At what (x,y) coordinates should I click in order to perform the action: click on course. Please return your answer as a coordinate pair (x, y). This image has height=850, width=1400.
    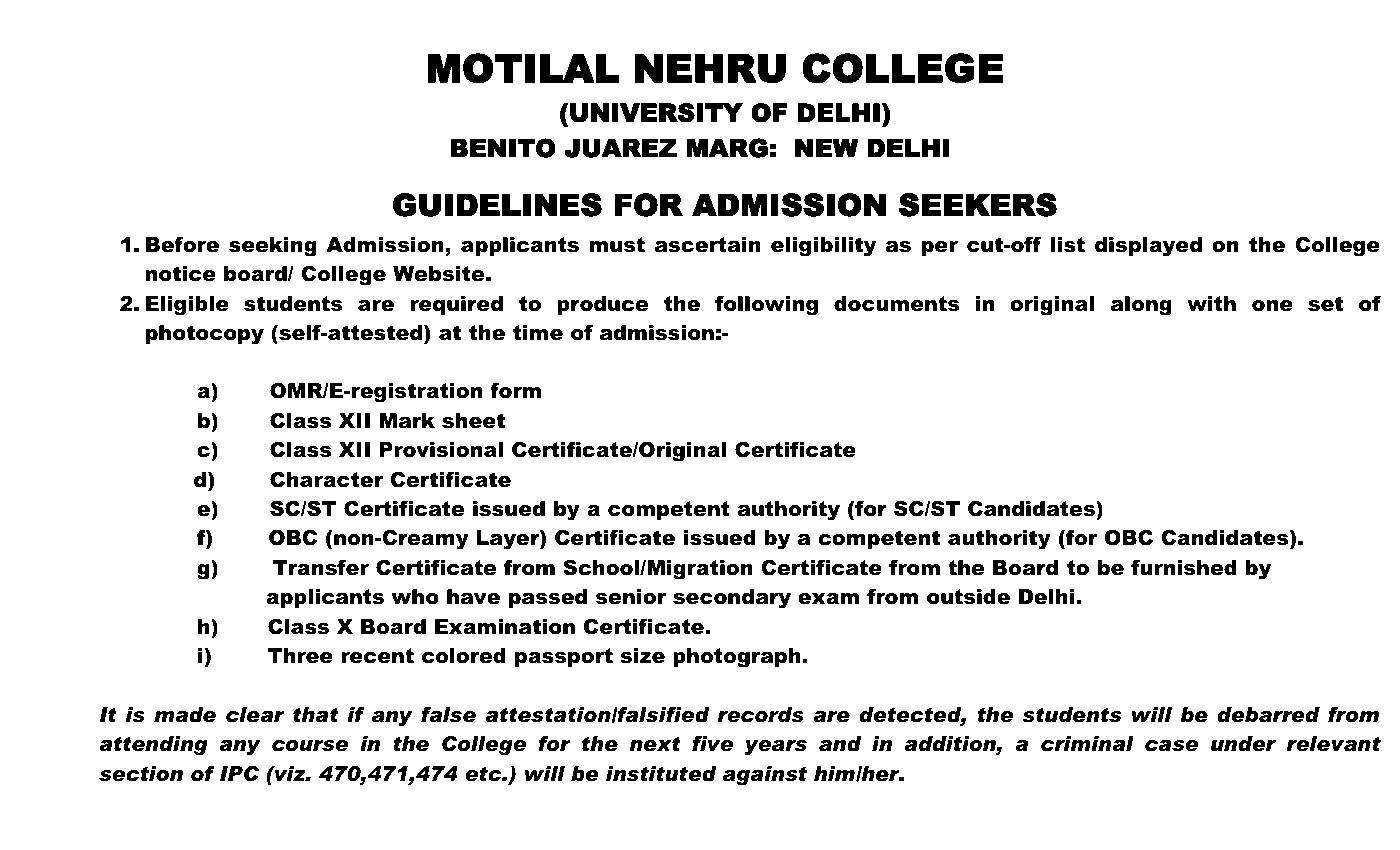
    Looking at the image, I should click on (310, 746).
